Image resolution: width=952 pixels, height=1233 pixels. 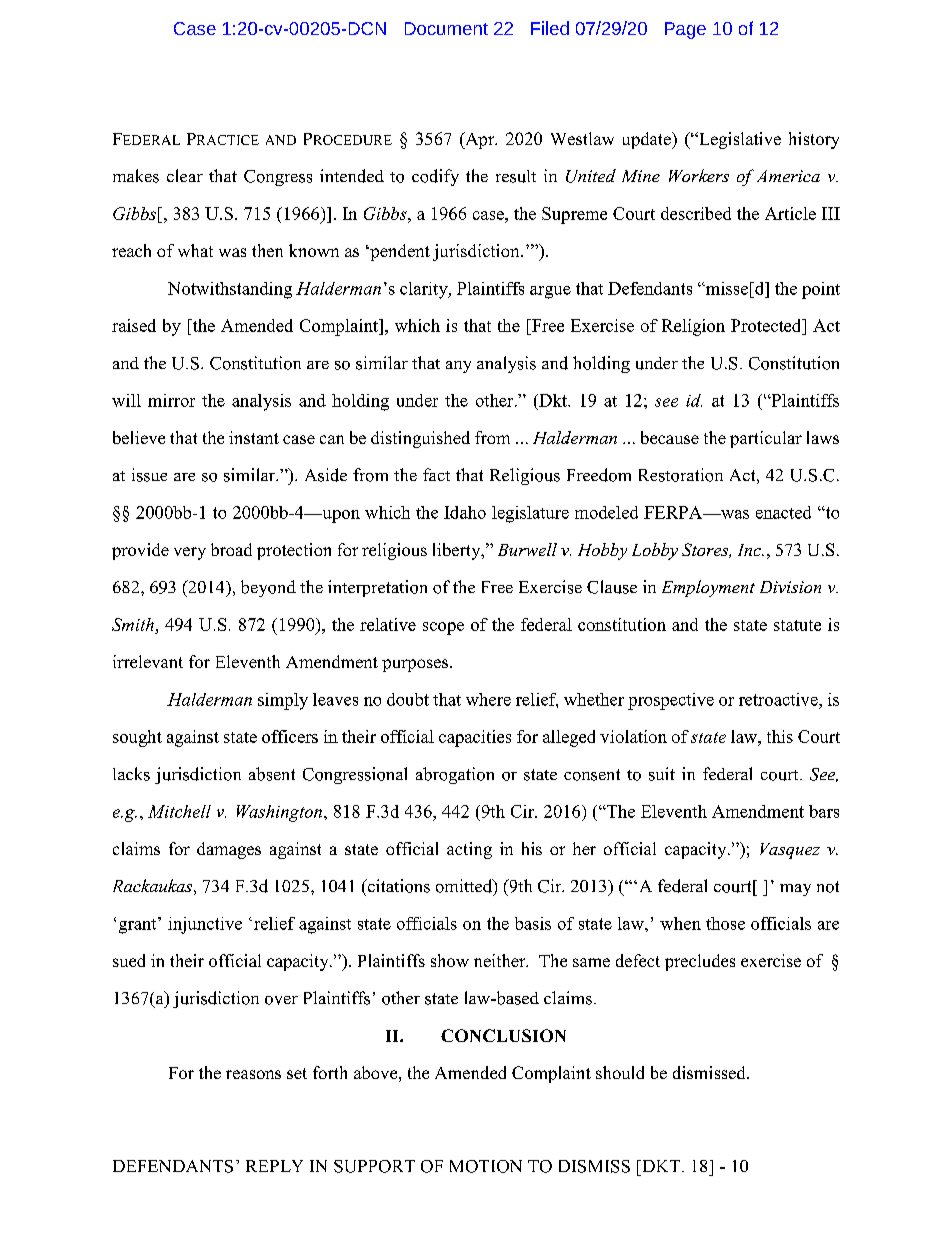 What do you see at coordinates (420, 439) in the document?
I see `distinguished` at bounding box center [420, 439].
